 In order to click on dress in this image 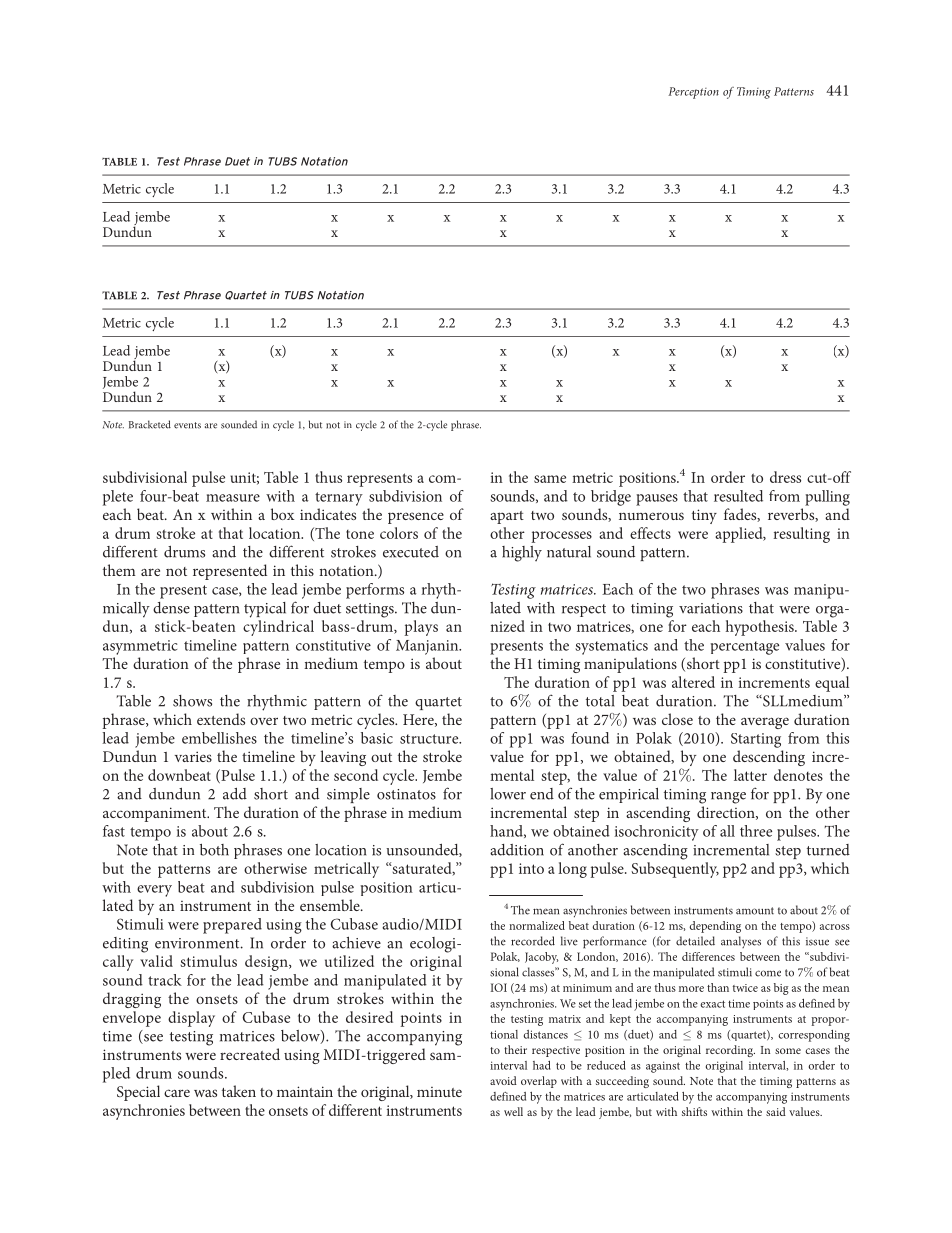, I will do `click(785, 477)`.
